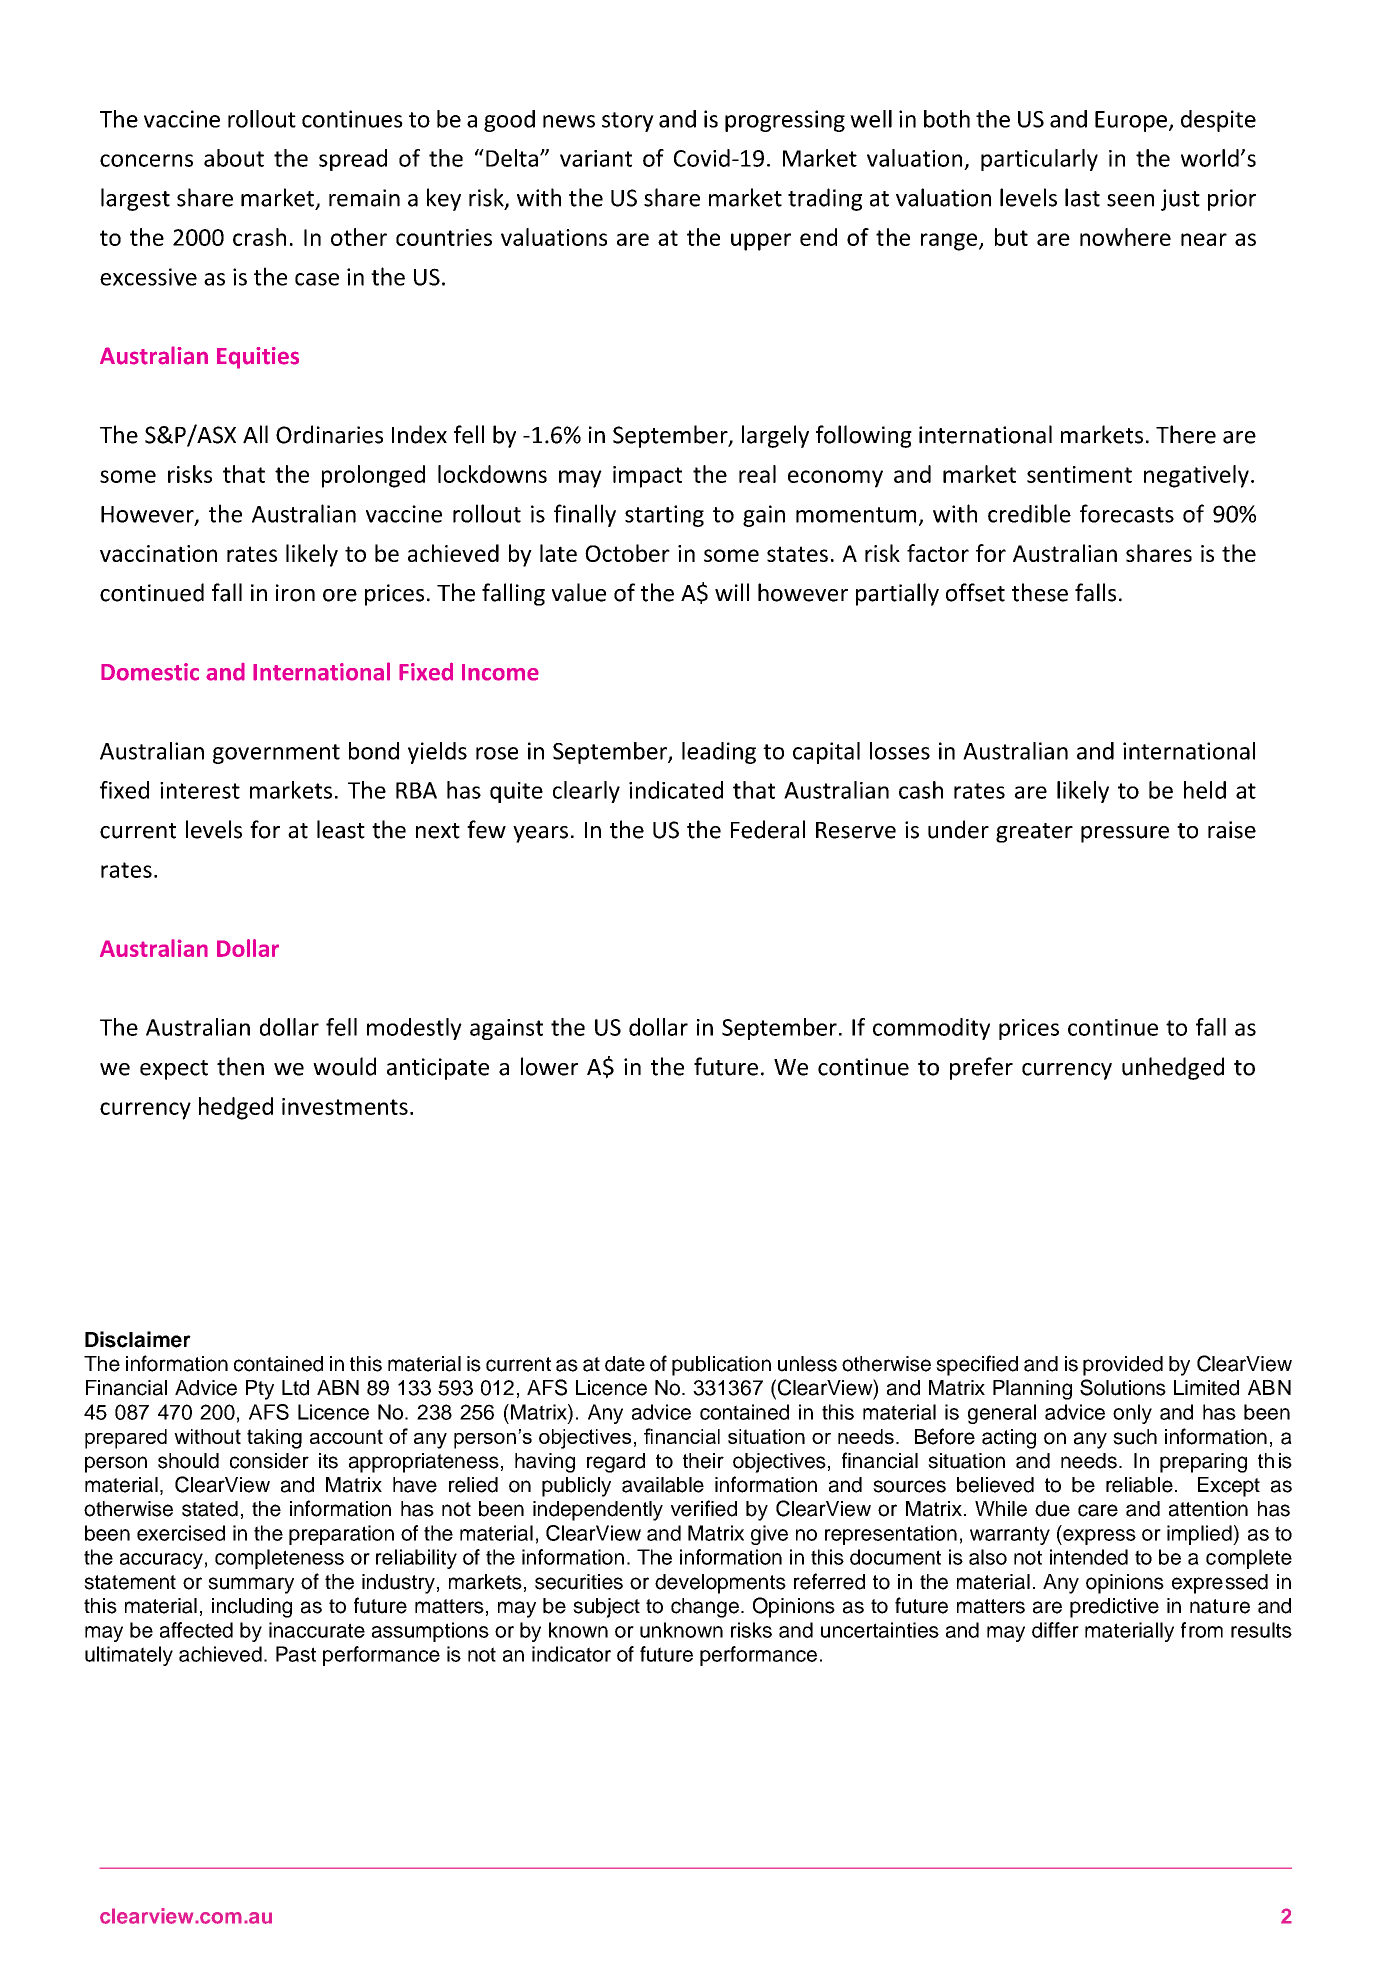  I want to click on seen, so click(1130, 200).
